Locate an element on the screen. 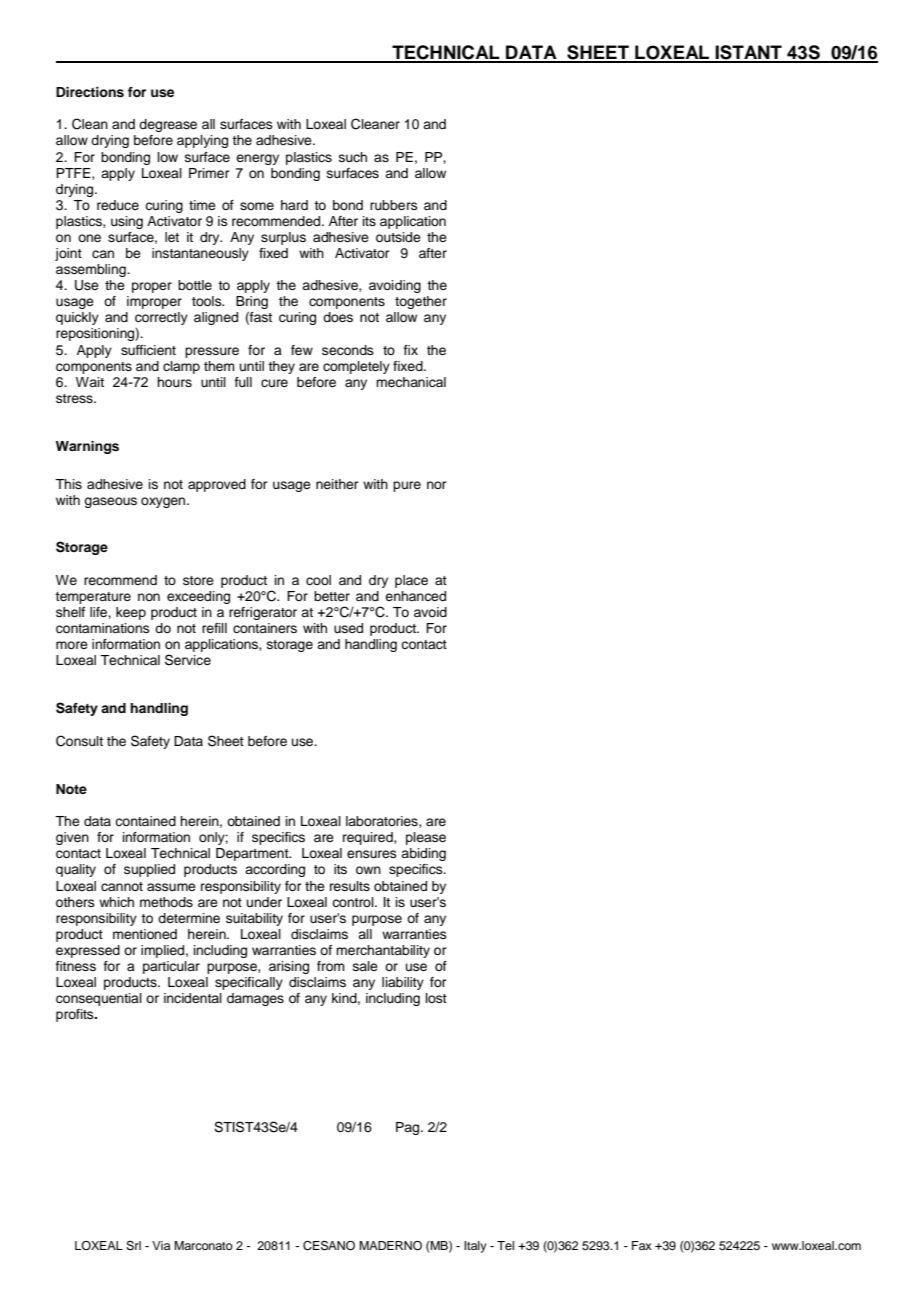 Image resolution: width=924 pixels, height=1308 pixels. sale is located at coordinates (365, 966).
